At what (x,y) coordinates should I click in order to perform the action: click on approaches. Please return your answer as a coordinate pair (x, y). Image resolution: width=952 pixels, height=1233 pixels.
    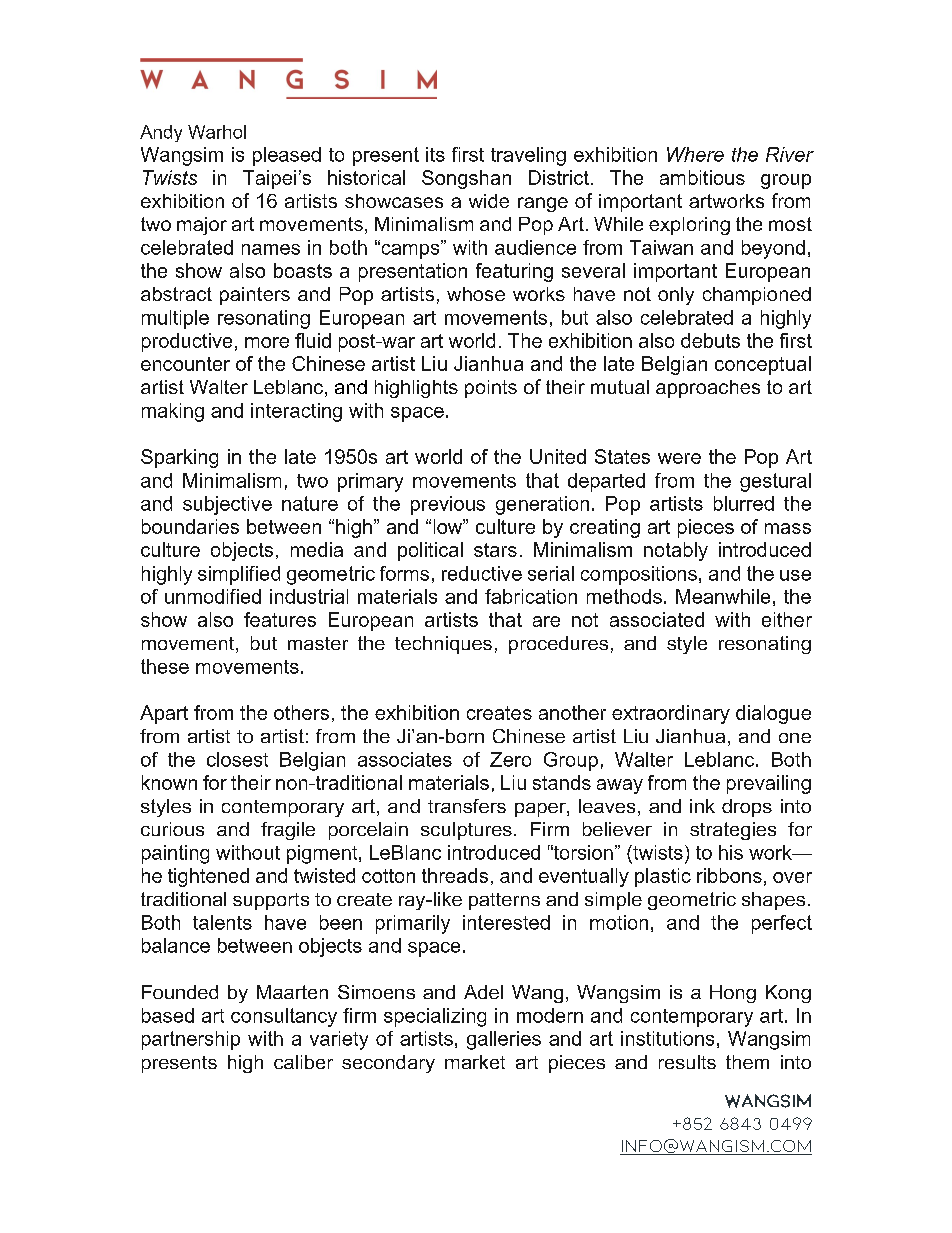
    Looking at the image, I should click on (708, 389).
